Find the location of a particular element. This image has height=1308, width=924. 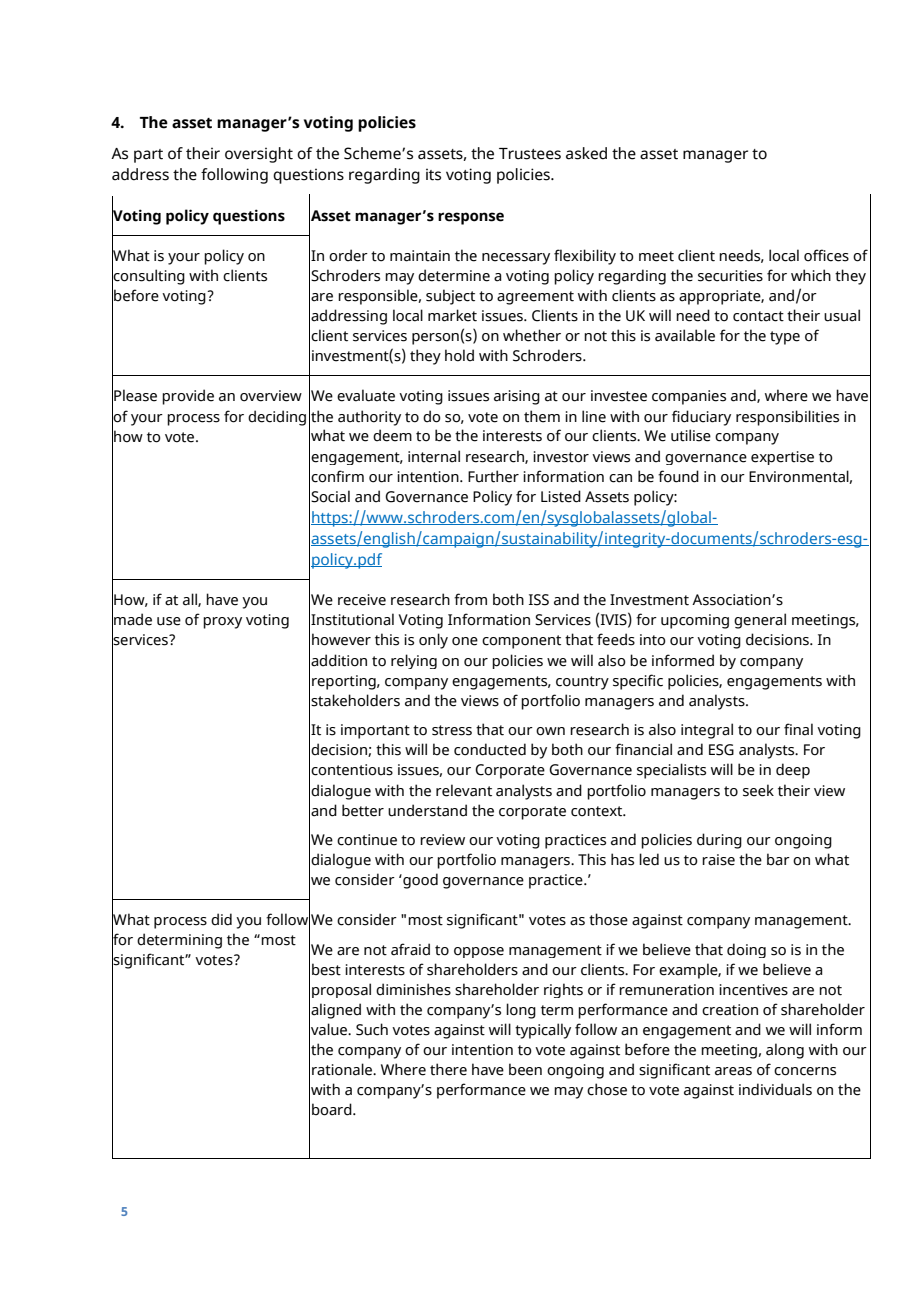

proxy is located at coordinates (222, 623).
